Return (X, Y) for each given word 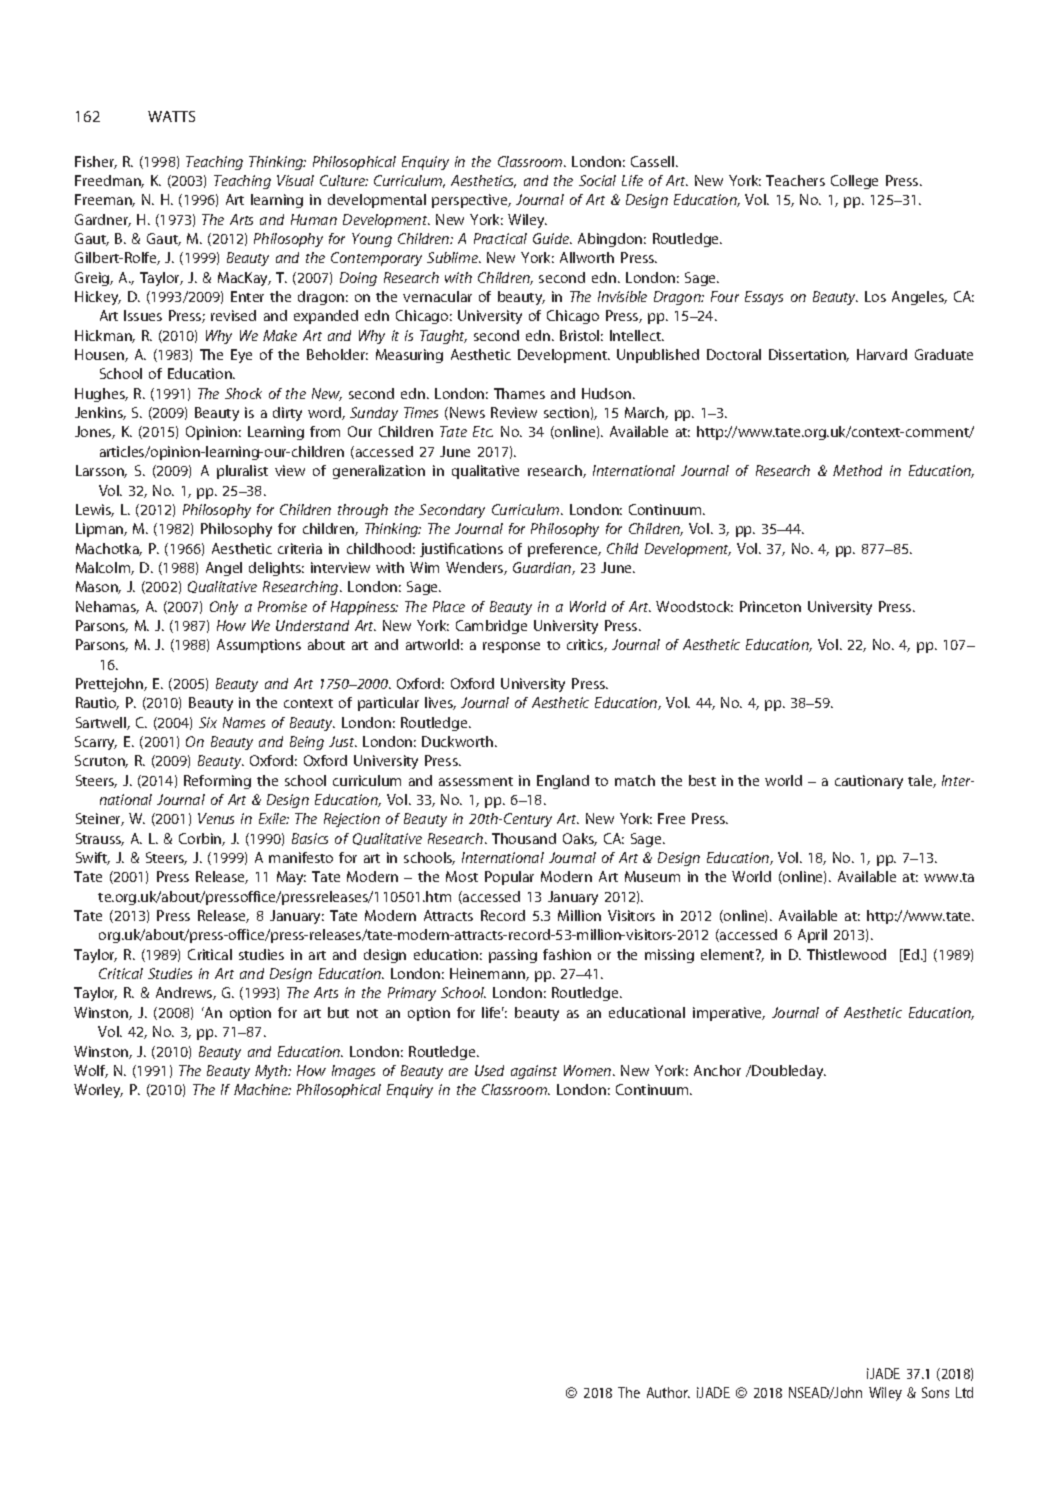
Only (224, 608)
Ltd (964, 1392)
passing (513, 956)
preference (564, 550)
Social (597, 180)
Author (668, 1392)
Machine (262, 1089)
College (854, 182)
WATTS (171, 116)
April (812, 936)
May (291, 878)
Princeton (770, 606)
